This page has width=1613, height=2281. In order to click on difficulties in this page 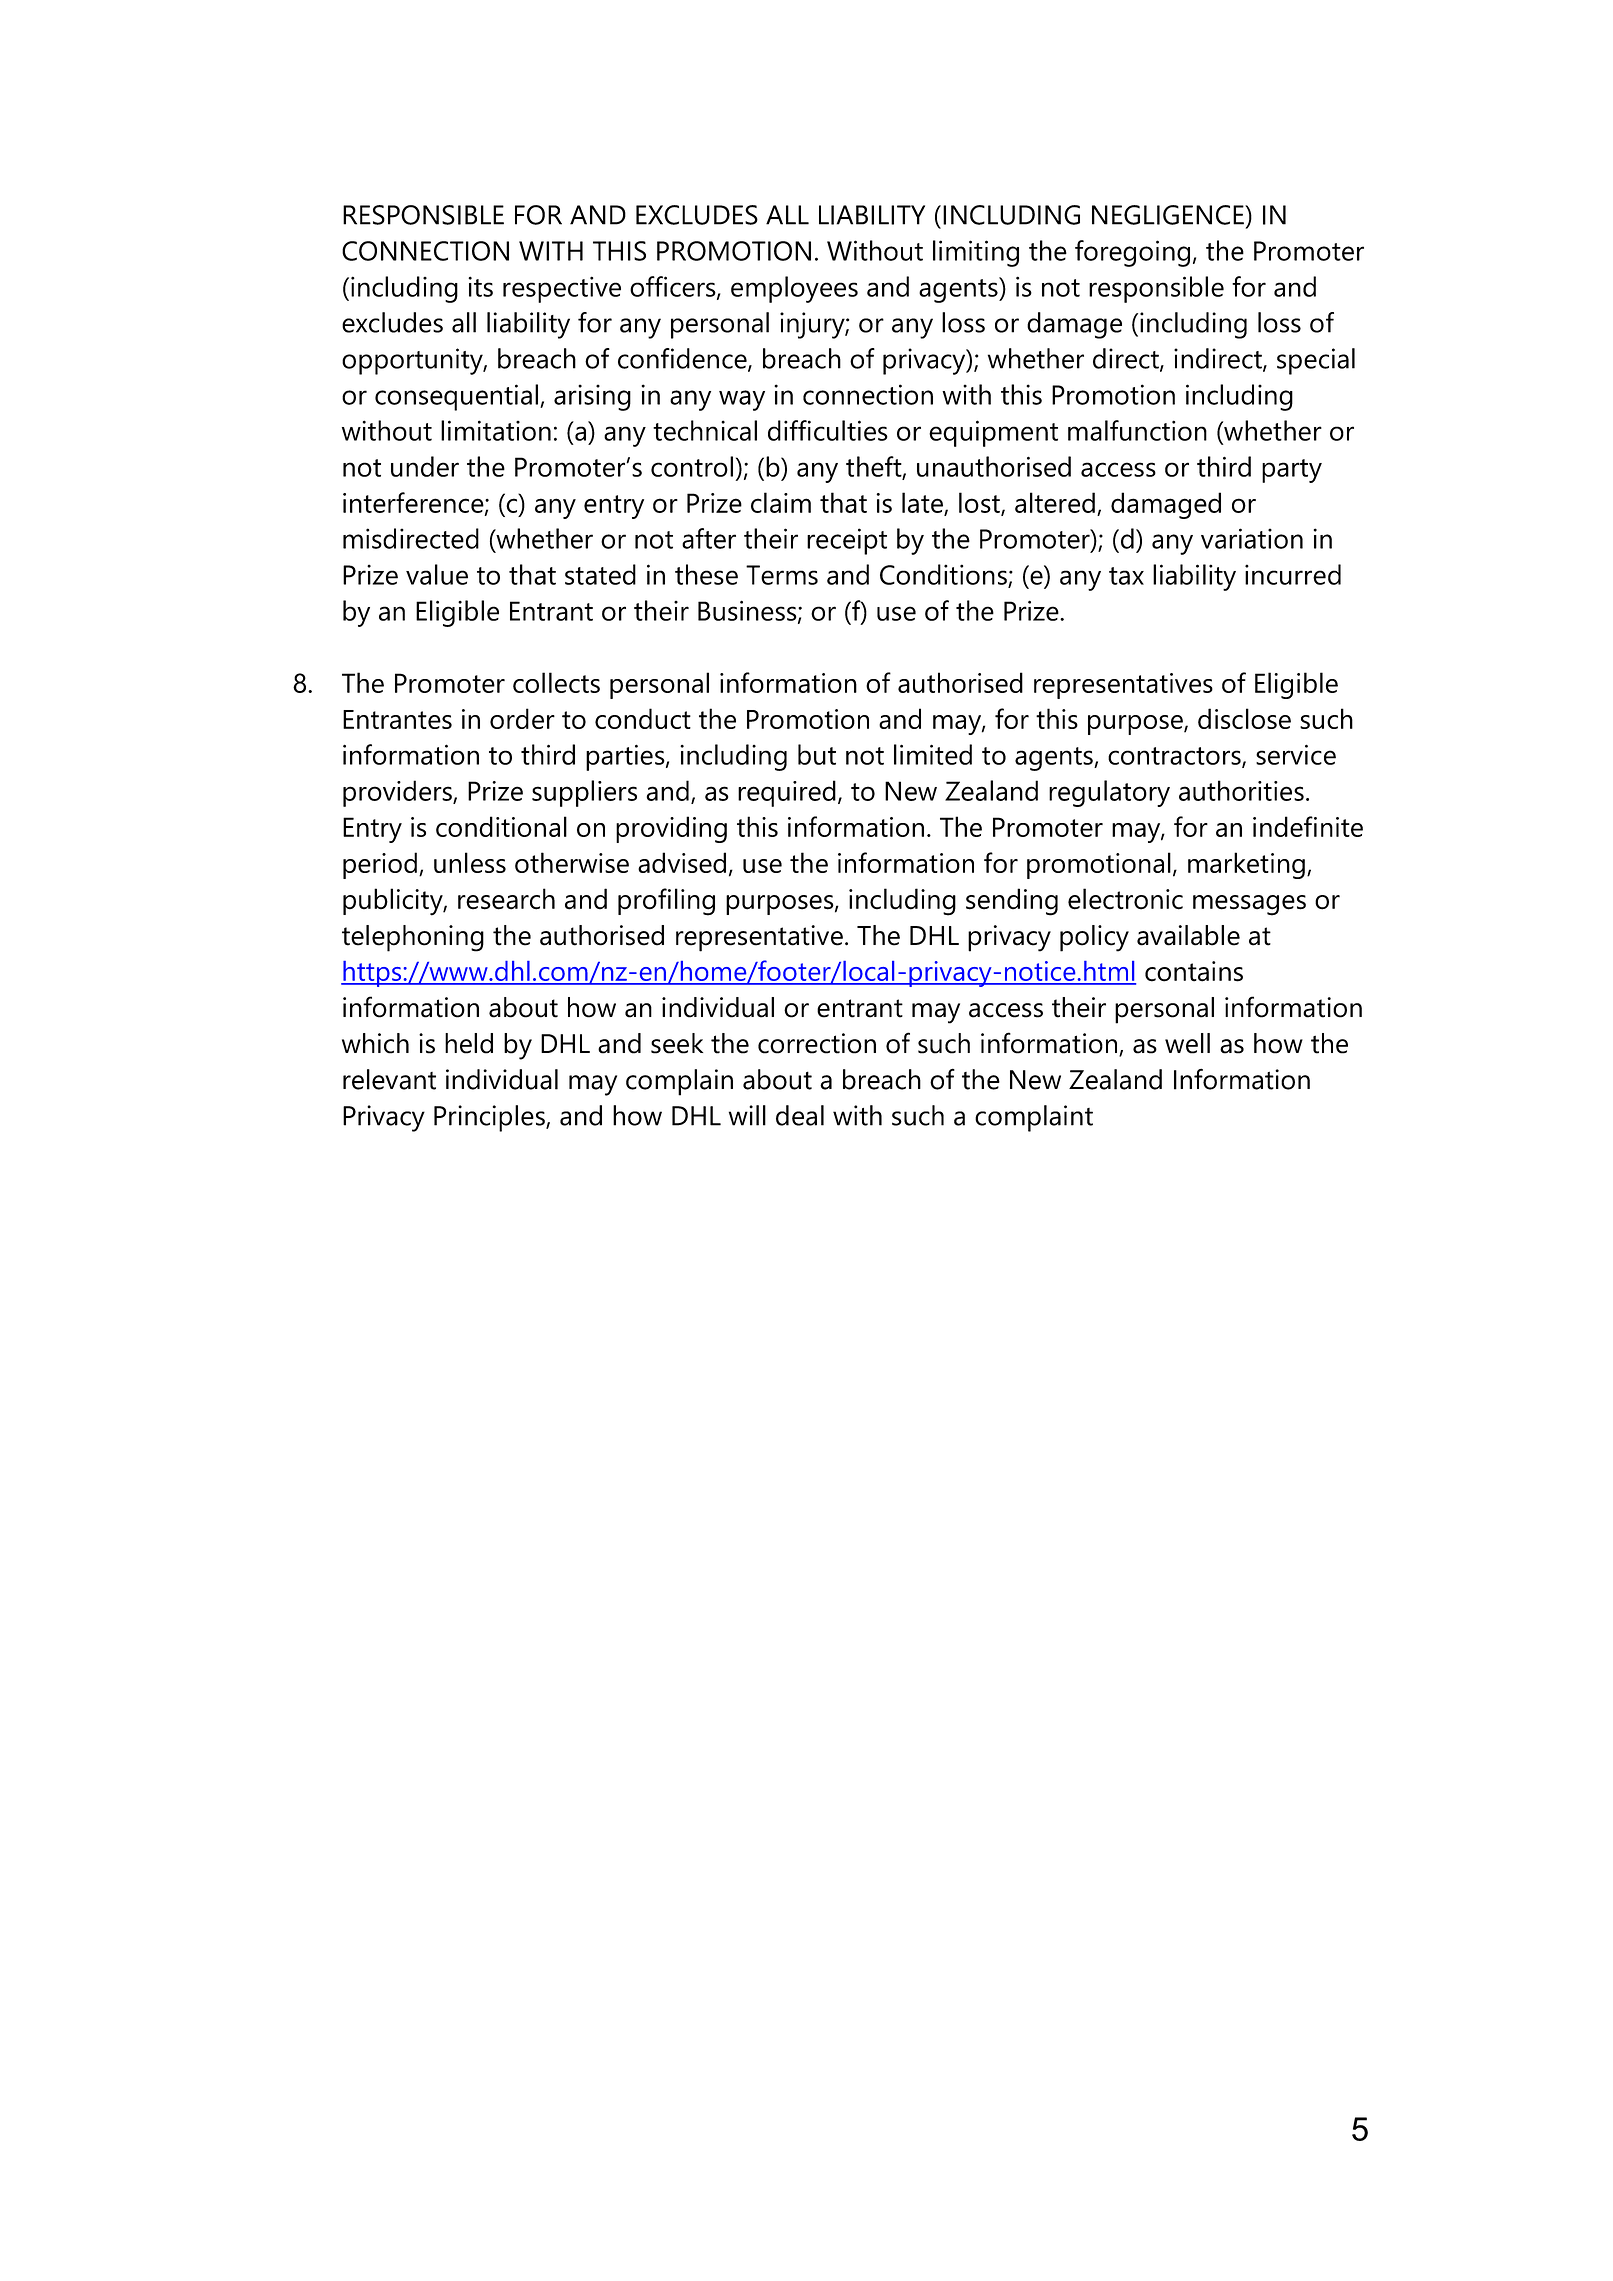, I will do `click(828, 430)`.
